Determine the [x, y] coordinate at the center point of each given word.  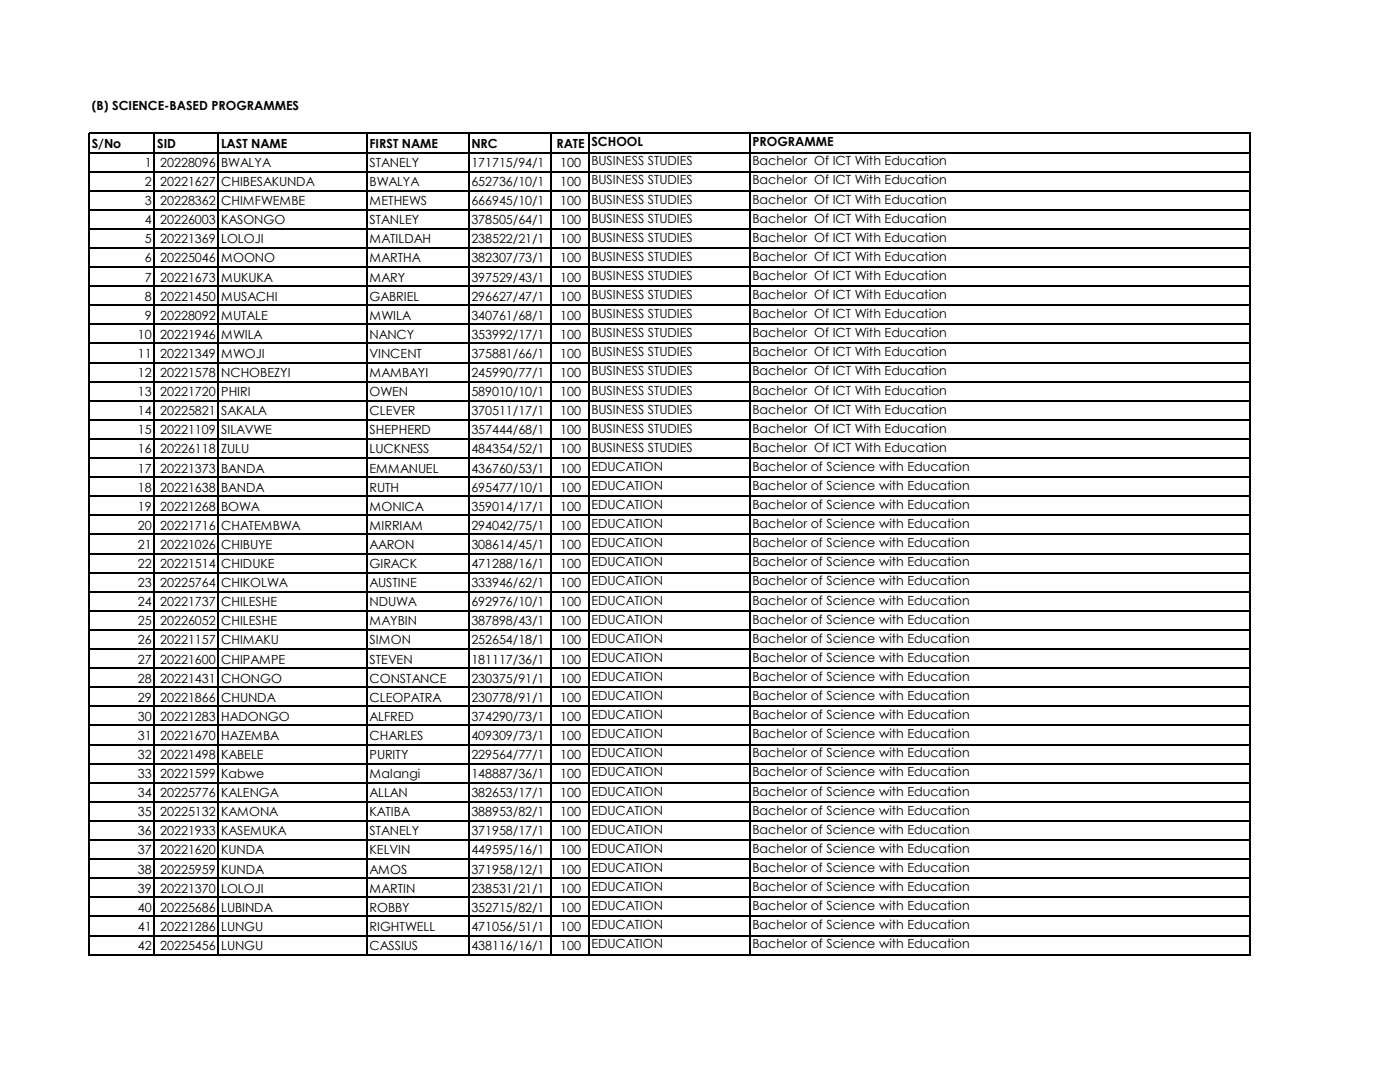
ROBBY [389, 907]
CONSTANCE [408, 678]
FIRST [384, 143]
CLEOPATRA [406, 697]
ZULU [235, 448]
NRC [484, 143]
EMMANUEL [404, 468]
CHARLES [396, 735]
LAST [235, 143]
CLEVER [392, 410]
